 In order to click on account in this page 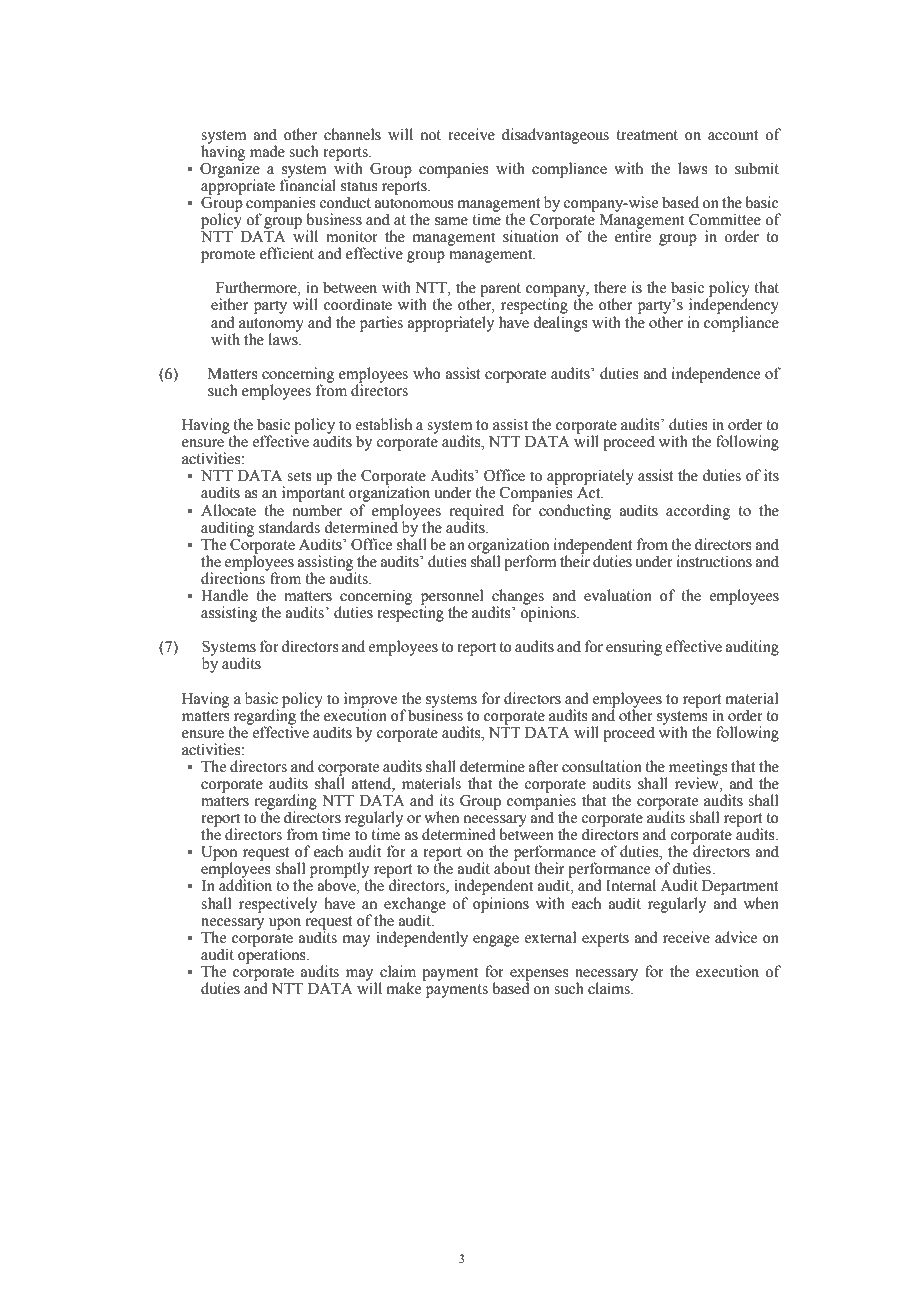, I will do `click(733, 135)`.
